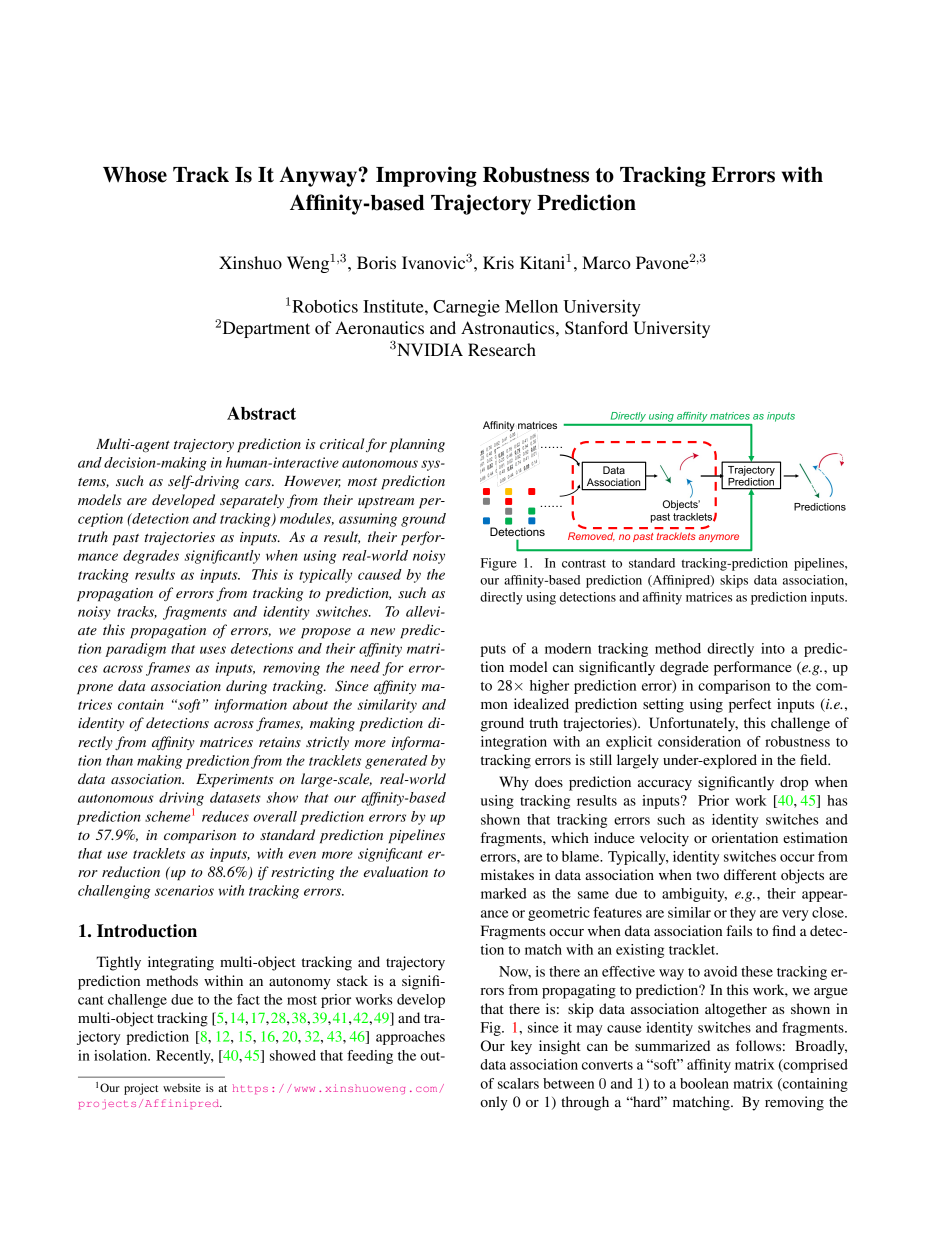 The height and width of the document is (1233, 952). What do you see at coordinates (426, 176) in the document?
I see `Improving` at bounding box center [426, 176].
